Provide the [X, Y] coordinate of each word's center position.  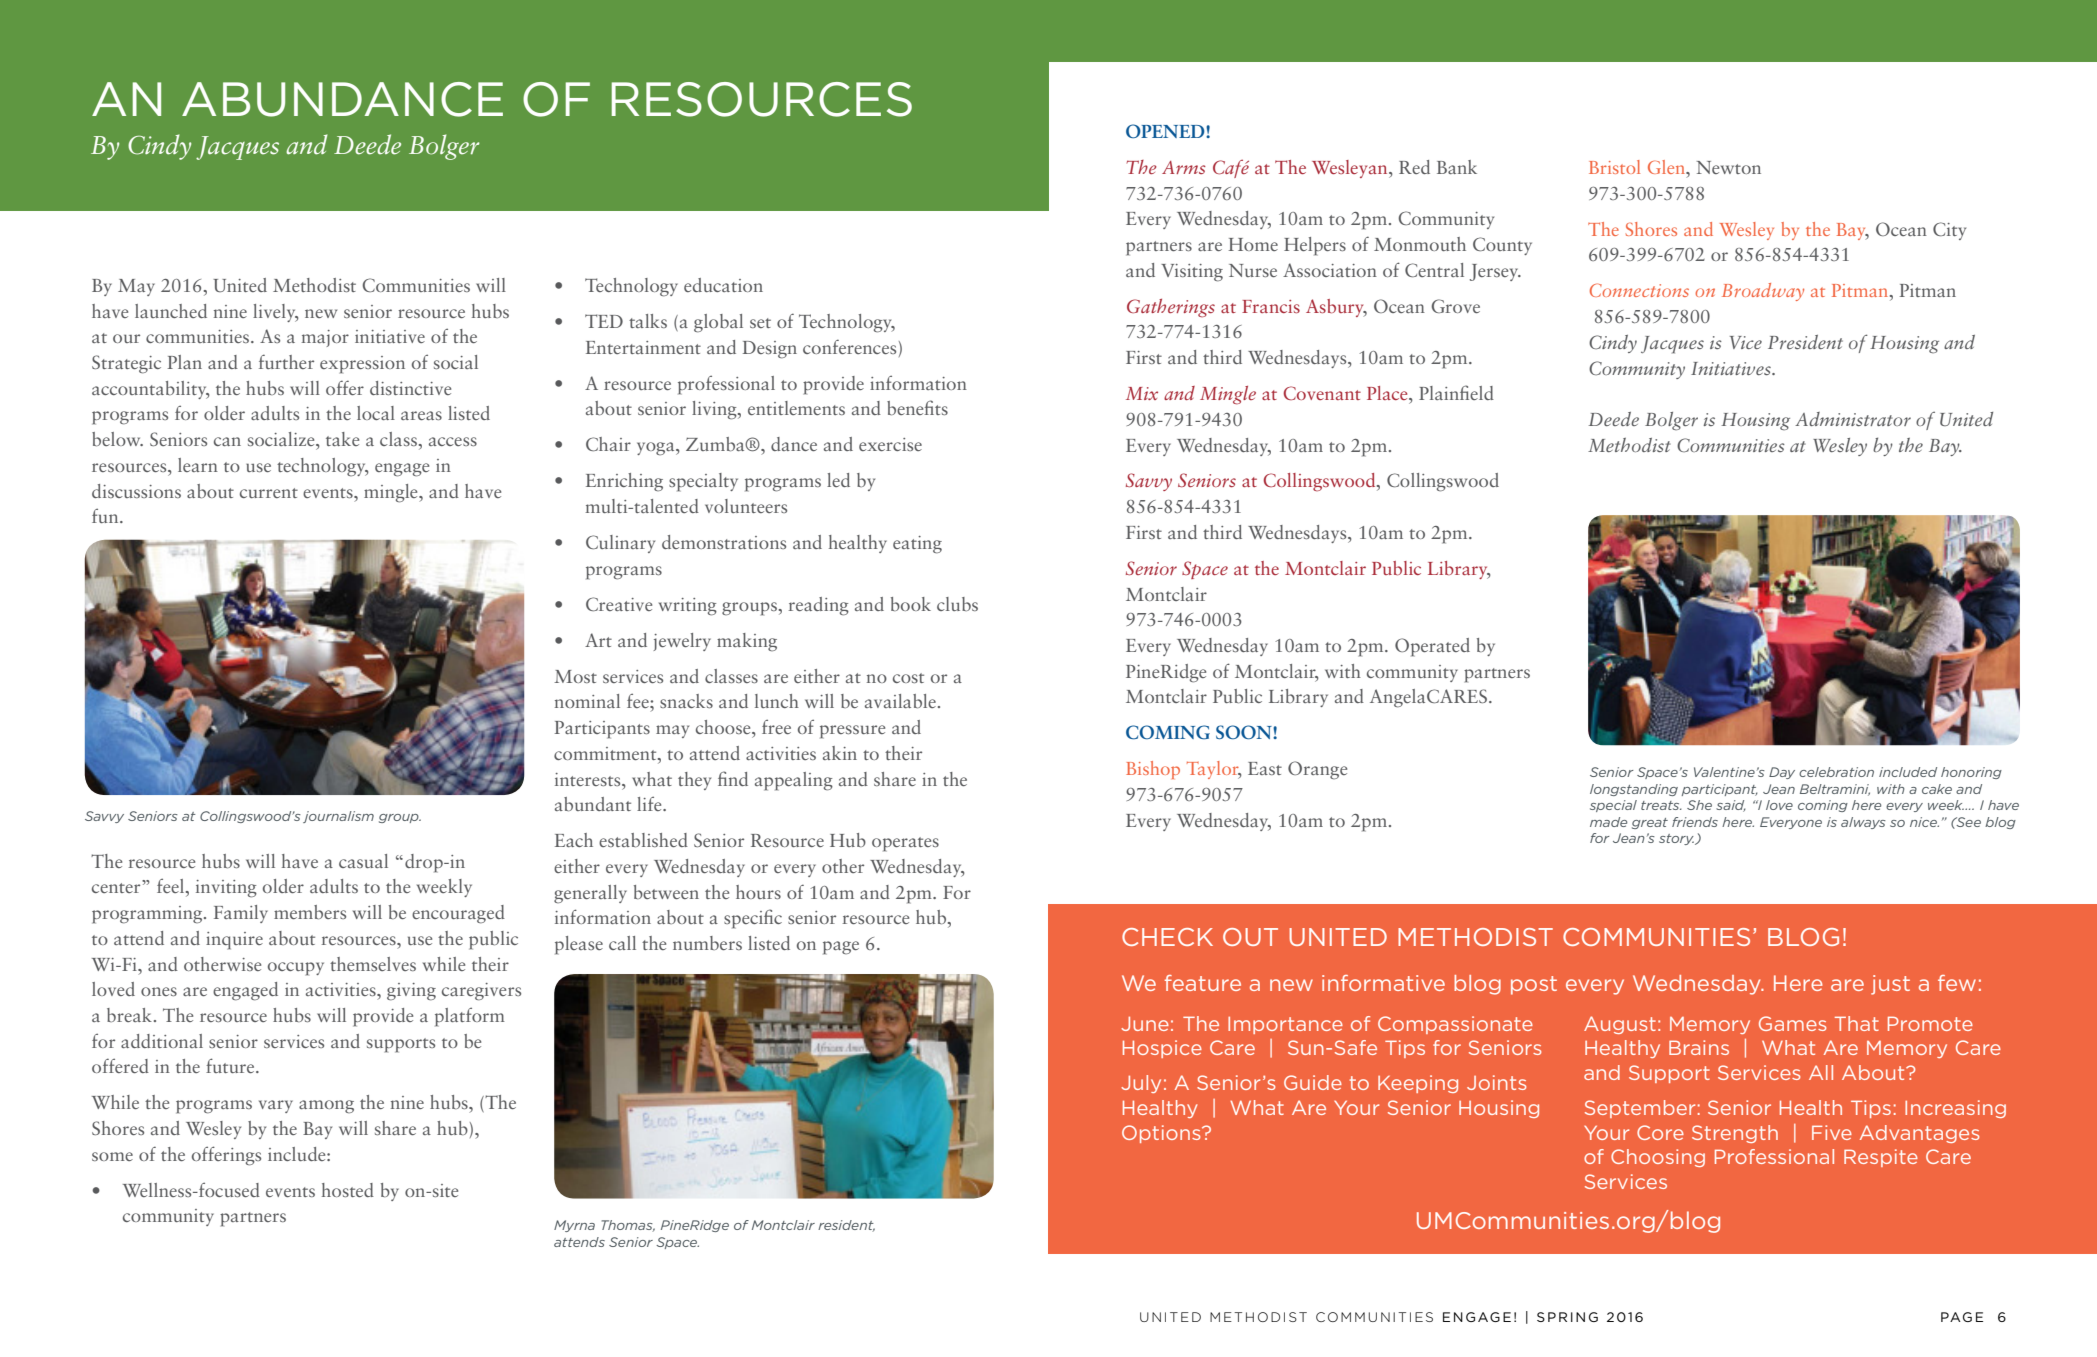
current [269, 493]
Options [1162, 1134]
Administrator [1853, 419]
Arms [1184, 167]
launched [171, 311]
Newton [1729, 167]
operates [905, 844]
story [1677, 839]
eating [917, 545]
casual [363, 861]
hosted [348, 1190]
